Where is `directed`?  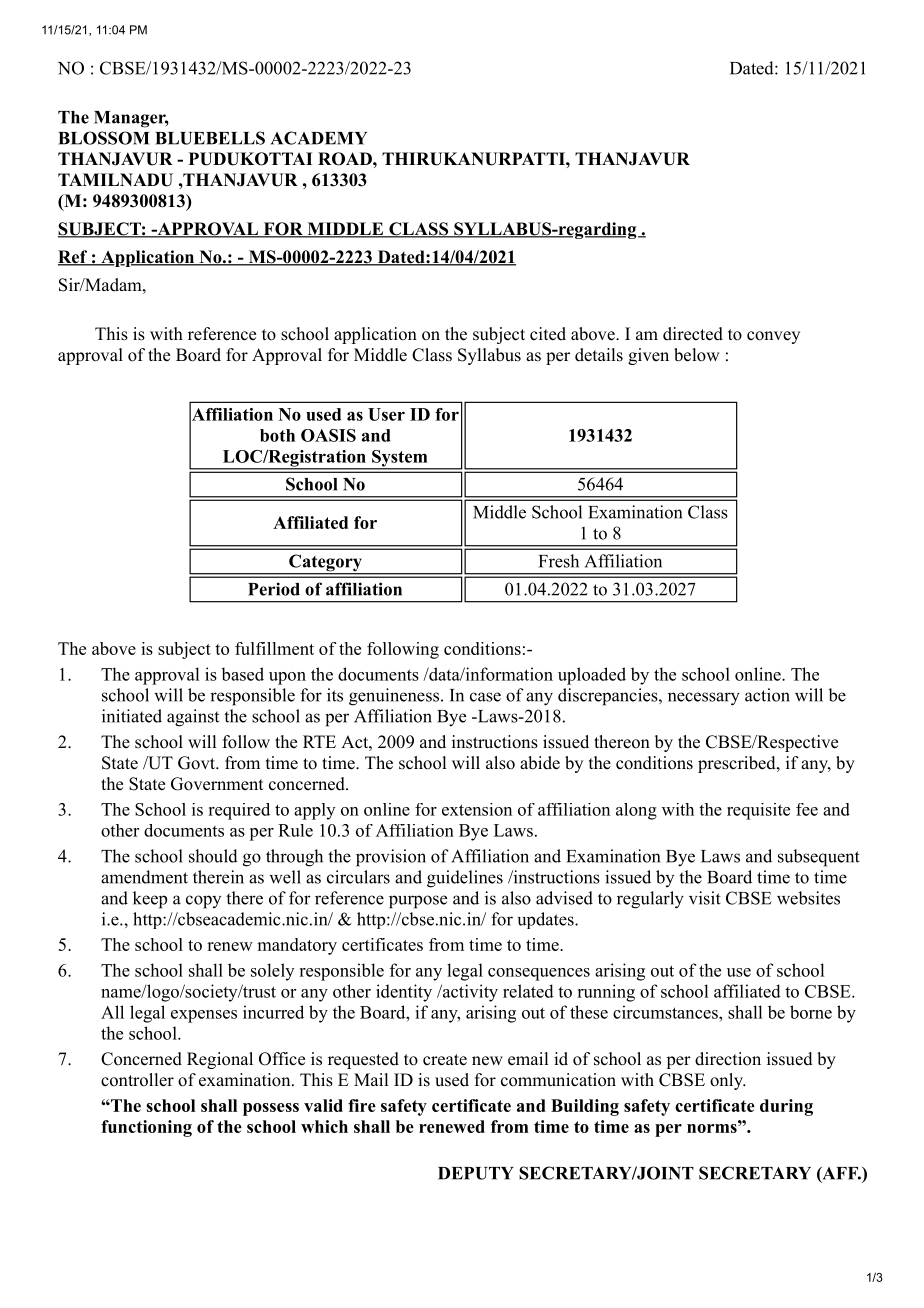
directed is located at coordinates (693, 334).
